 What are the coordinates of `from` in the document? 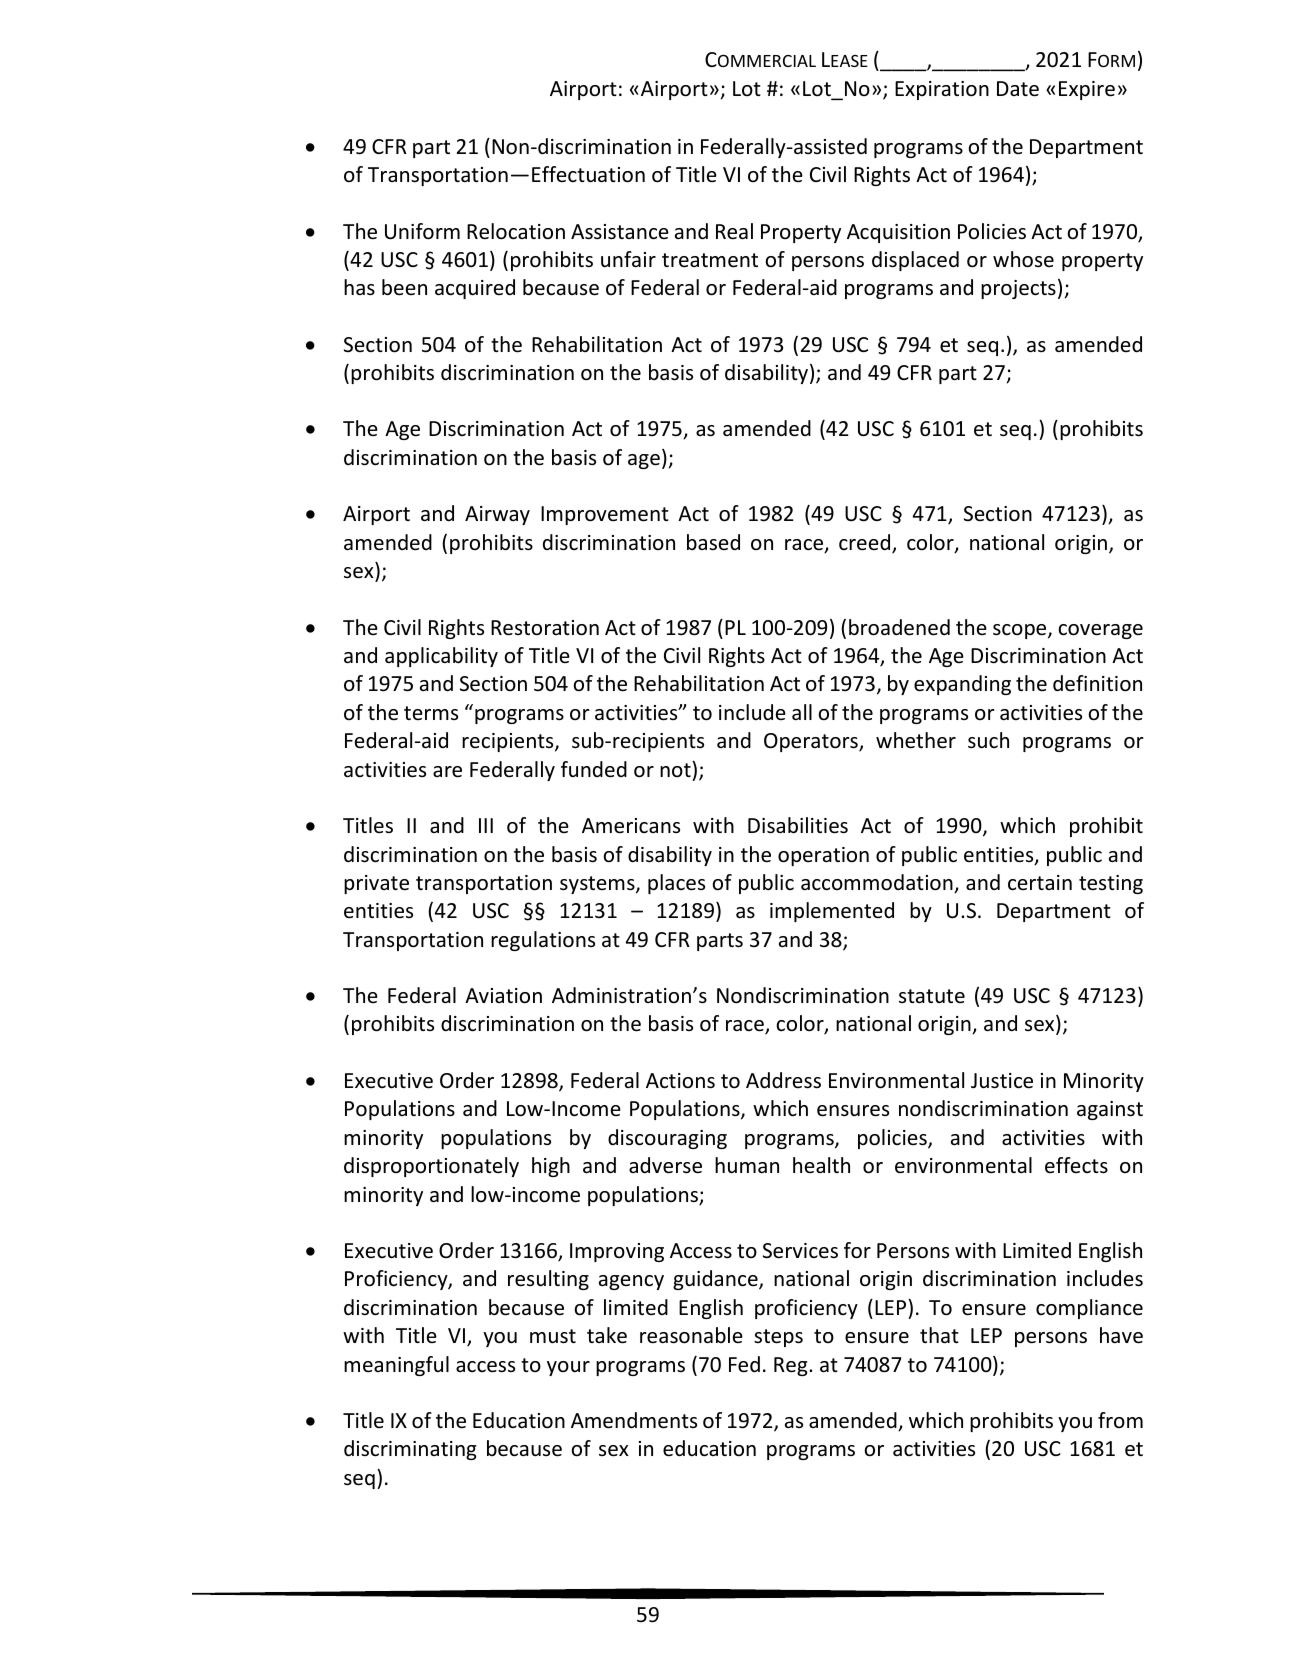 It's located at (1120, 1420).
